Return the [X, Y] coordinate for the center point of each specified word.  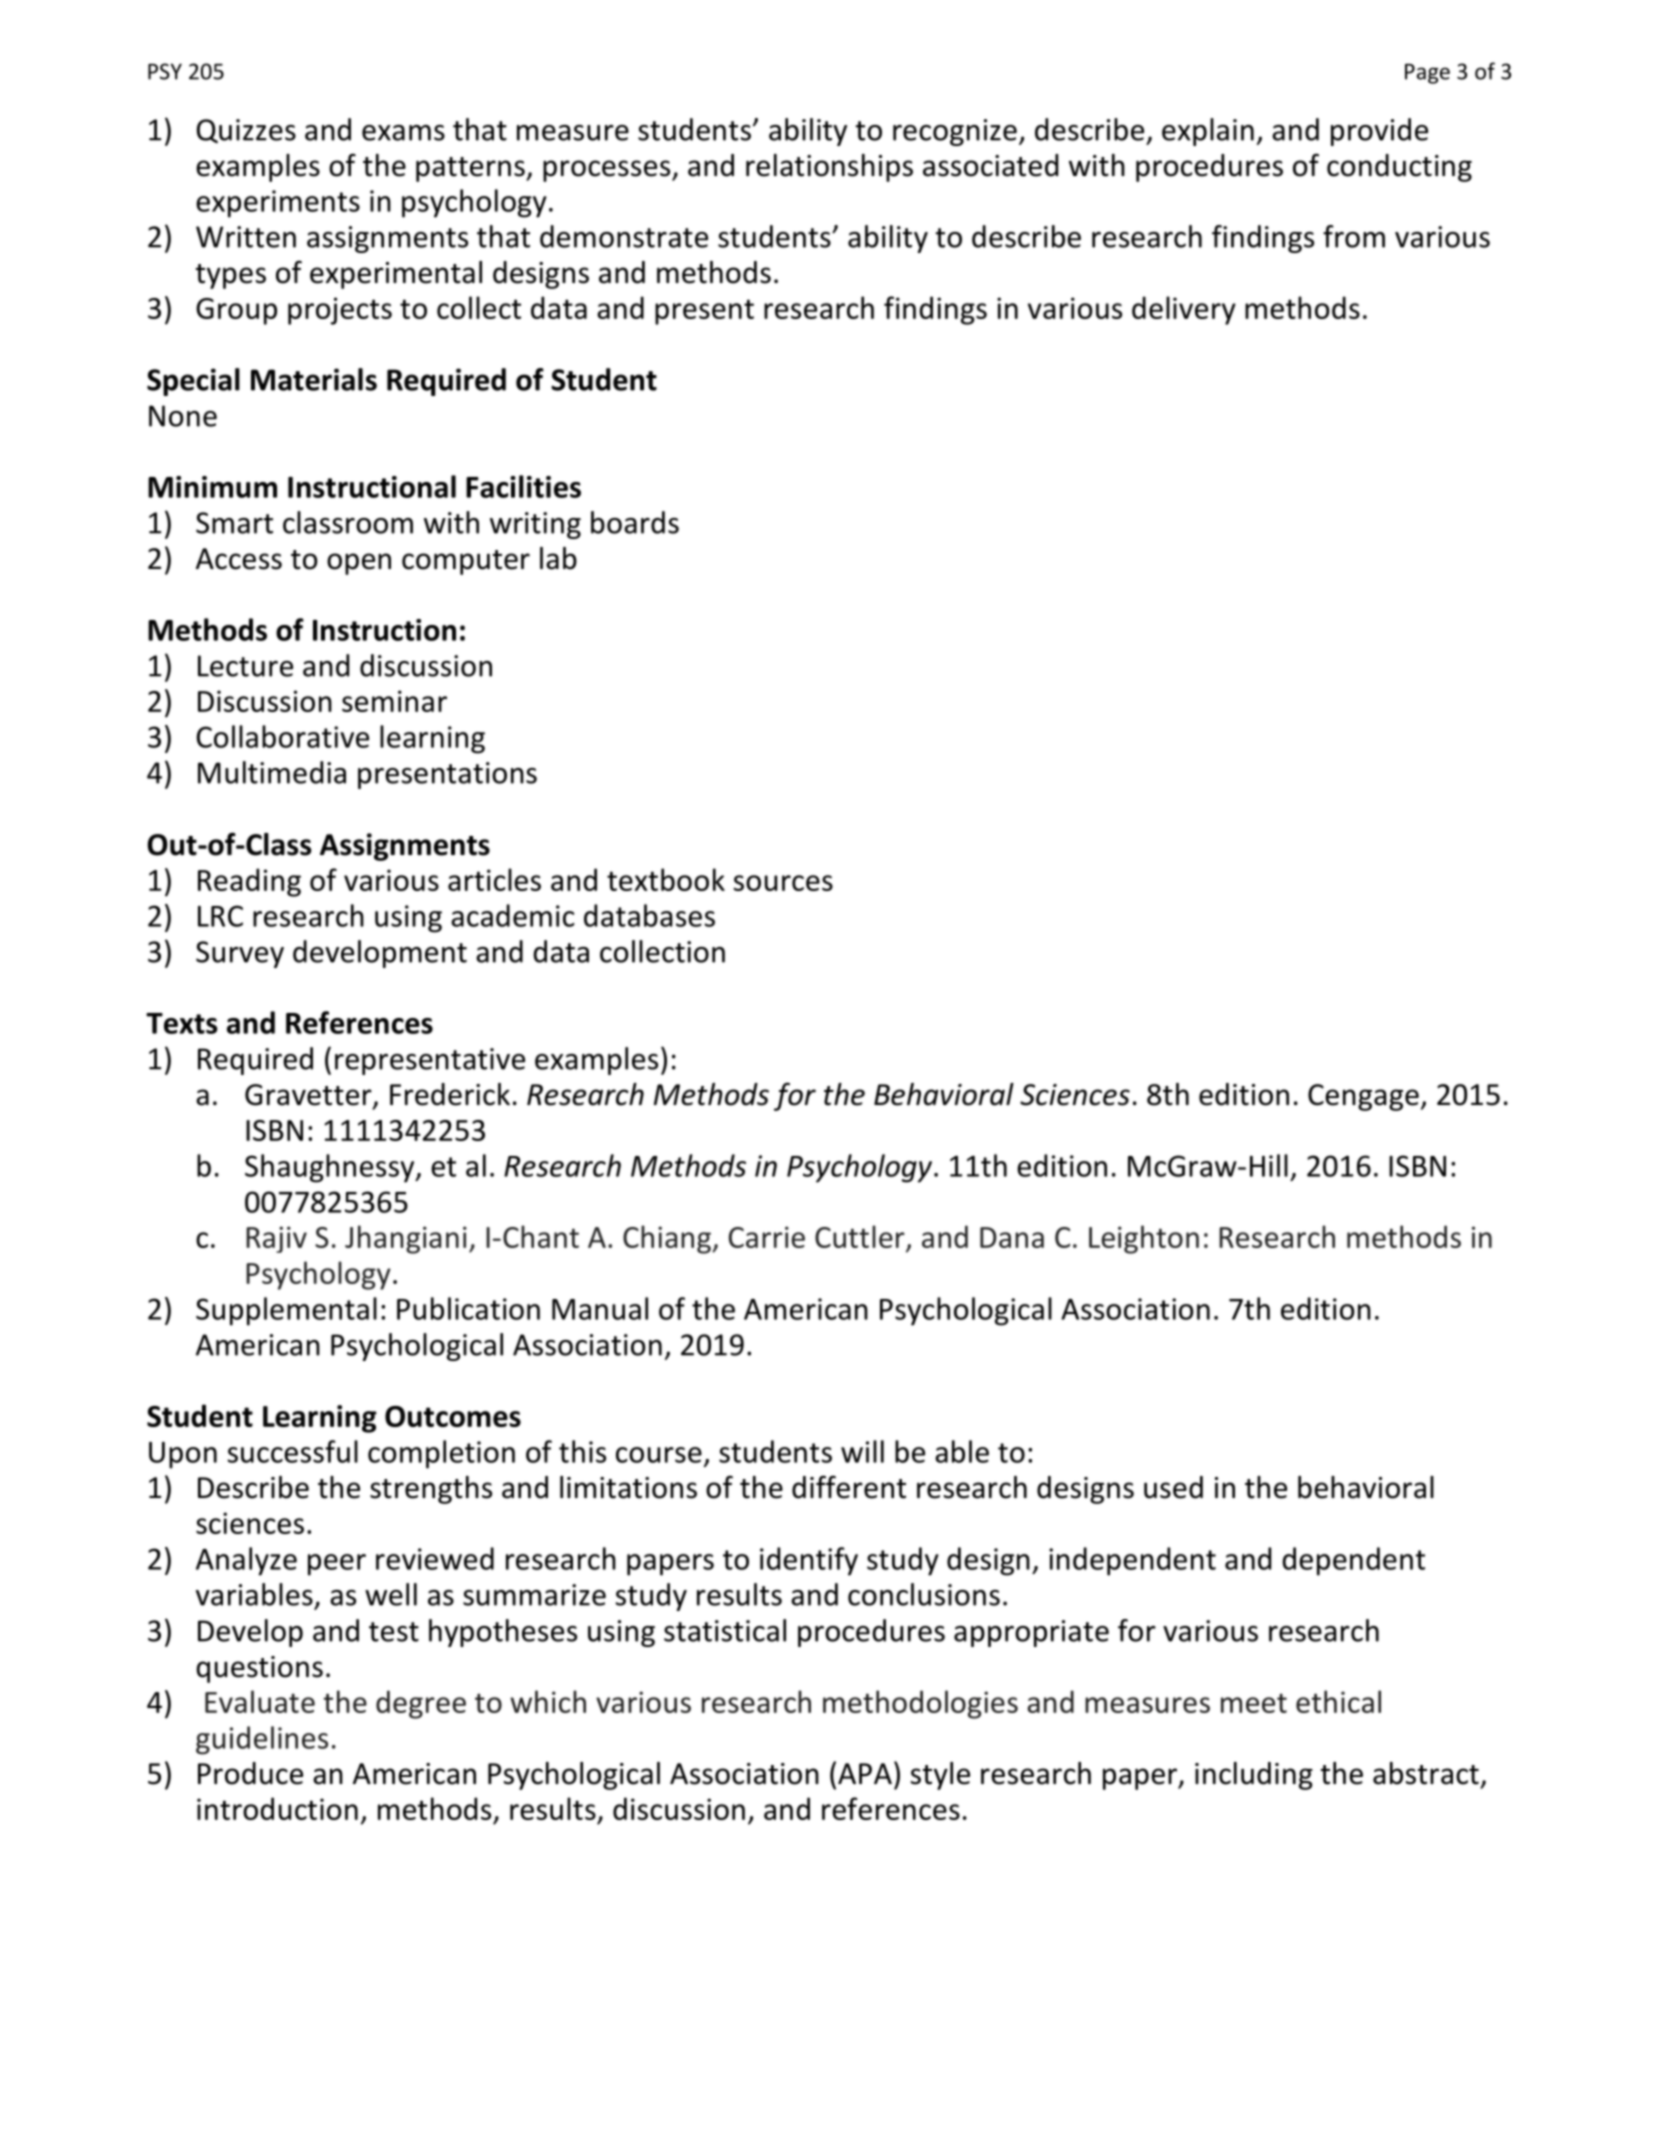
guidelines [262, 1740]
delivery [1184, 310]
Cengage [1363, 1097]
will [862, 1451]
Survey [240, 954]
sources [783, 883]
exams [403, 133]
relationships [829, 168]
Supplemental [286, 1311]
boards [635, 522]
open [359, 564]
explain [1208, 132]
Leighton [1144, 1239]
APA [865, 1773]
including [1254, 1776]
